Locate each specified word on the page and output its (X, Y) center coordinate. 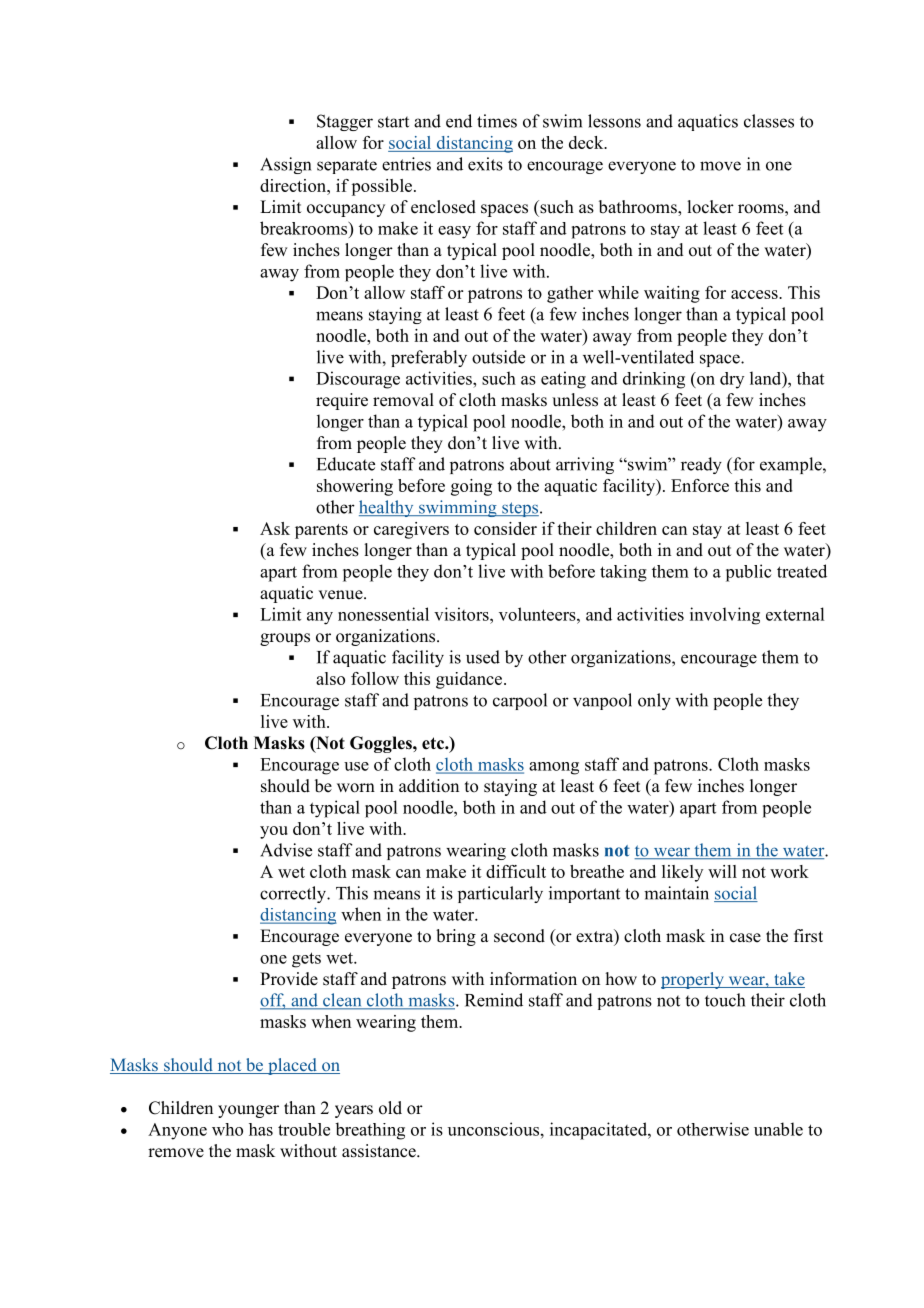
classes (769, 121)
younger (248, 1111)
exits (485, 164)
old (390, 1108)
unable (778, 1129)
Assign (285, 165)
